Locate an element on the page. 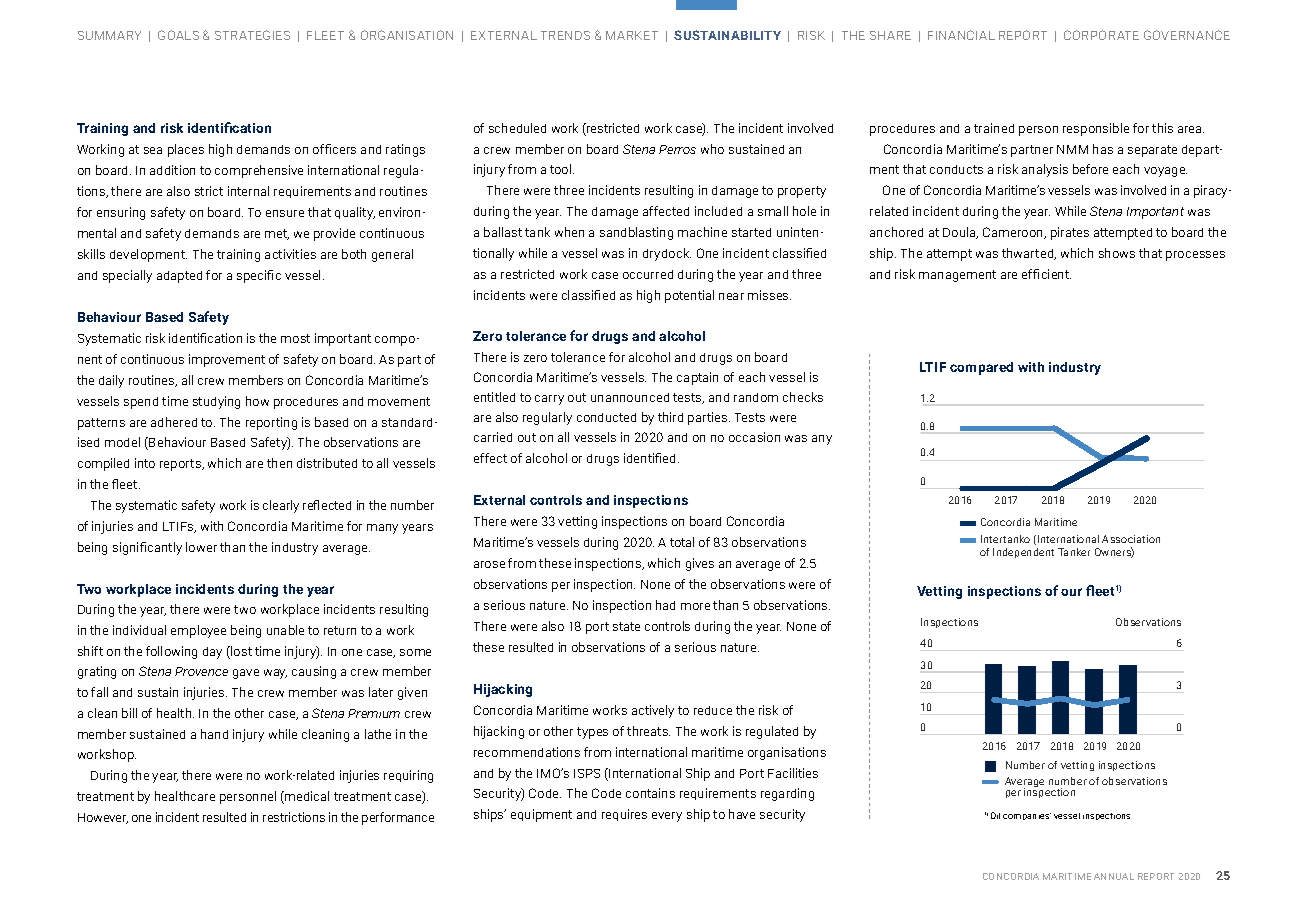 The height and width of the document is (924, 1308). MARKET is located at coordinates (632, 35).
